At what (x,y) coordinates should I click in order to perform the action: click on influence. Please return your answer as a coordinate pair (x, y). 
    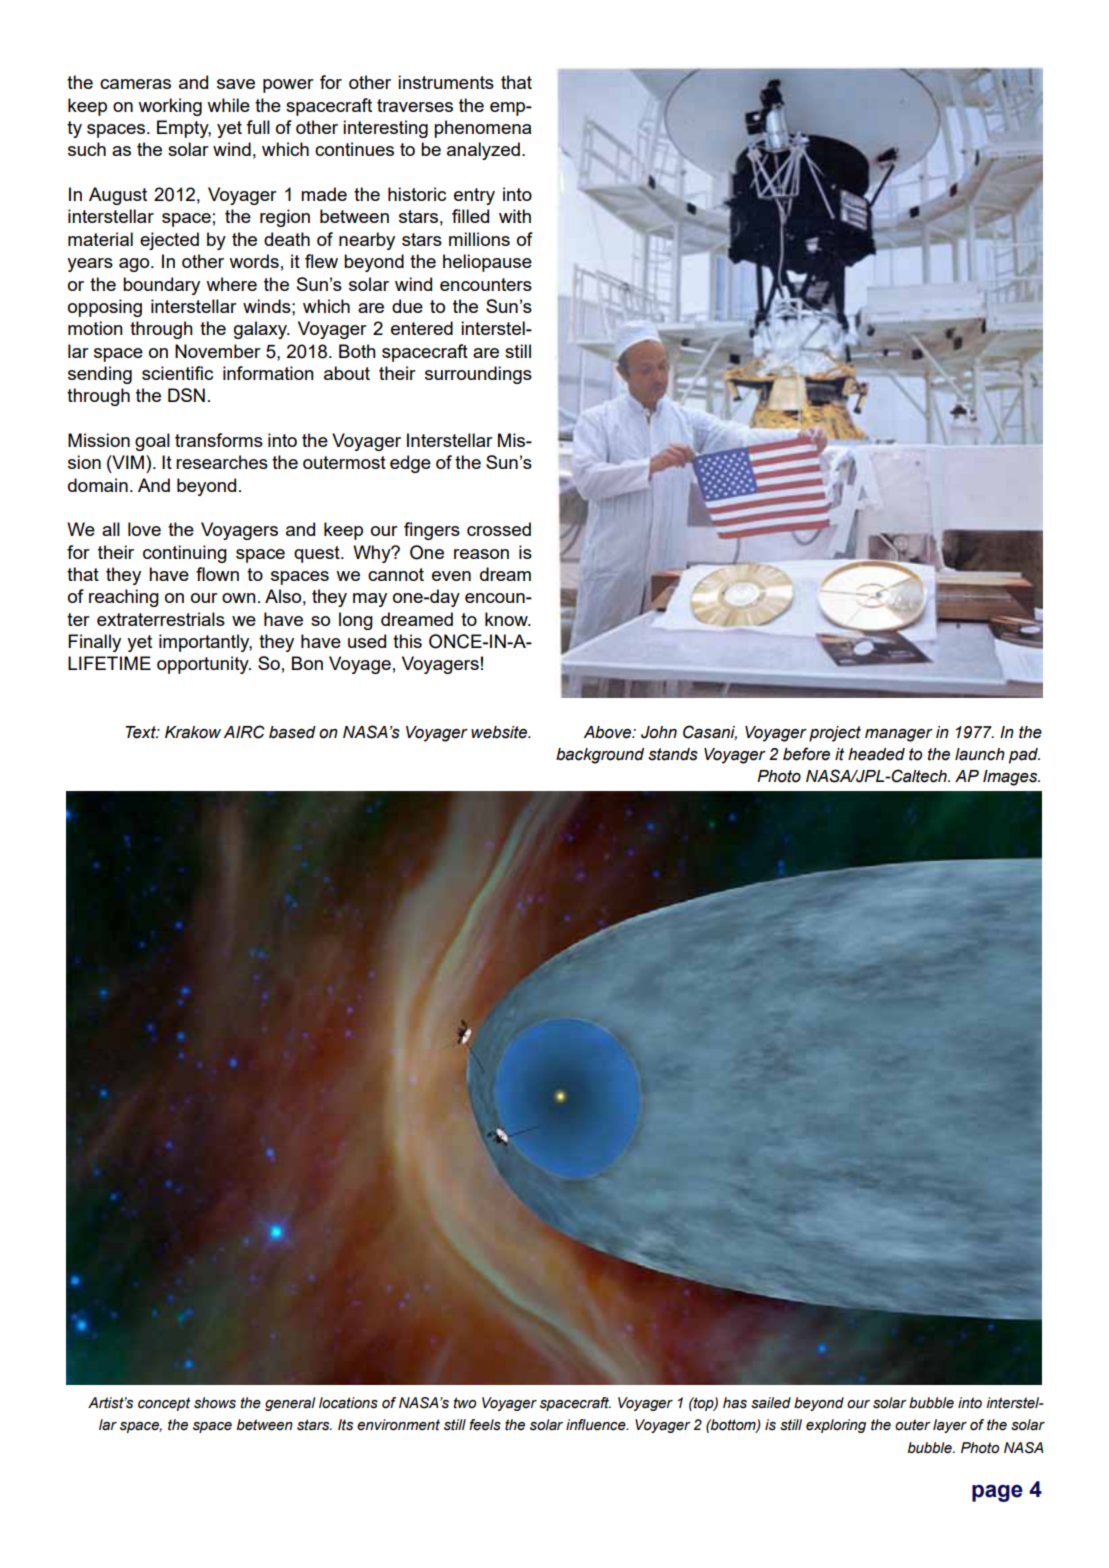
    Looking at the image, I should click on (597, 1425).
